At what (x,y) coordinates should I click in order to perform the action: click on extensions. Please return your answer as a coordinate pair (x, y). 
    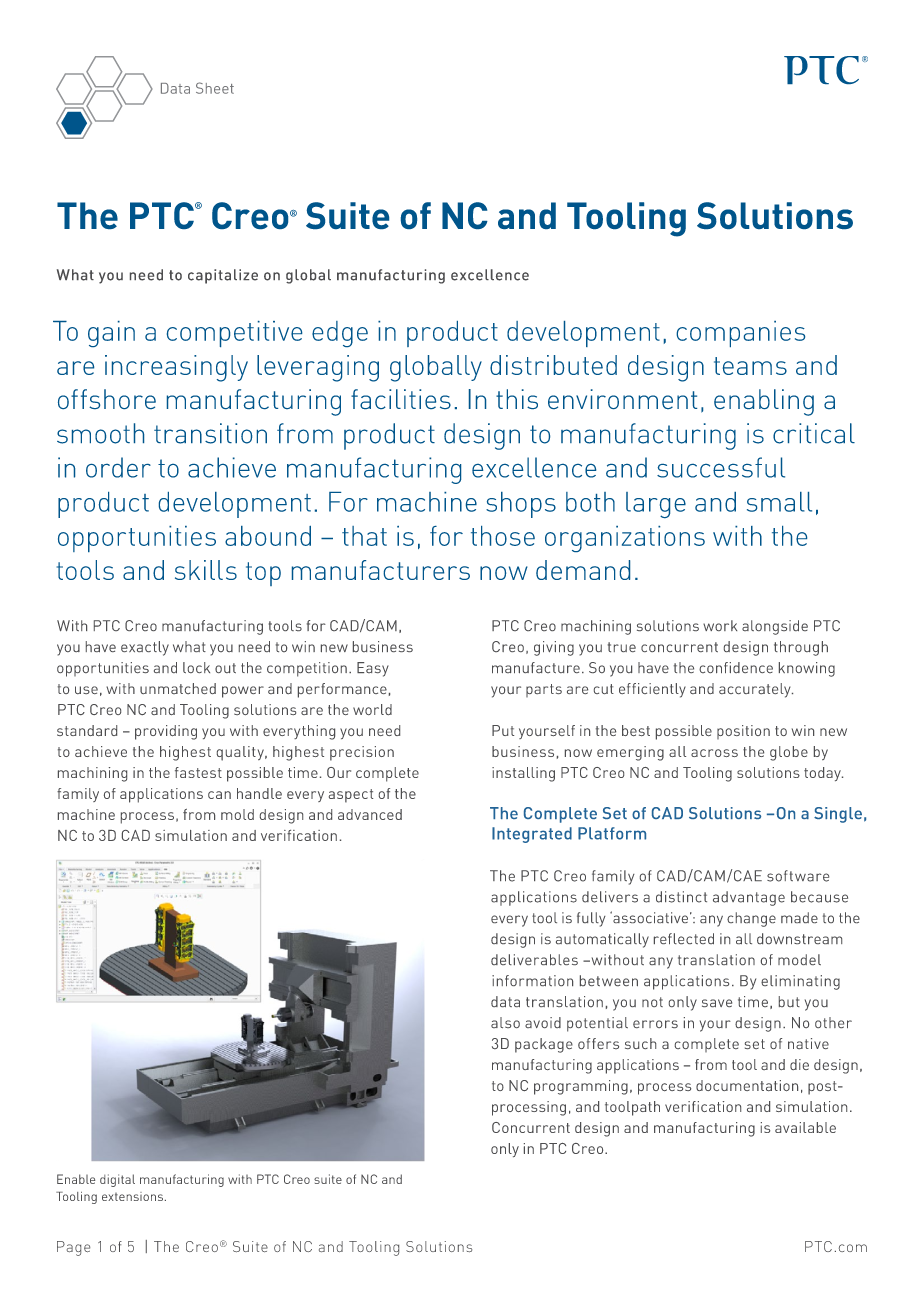
    Looking at the image, I should click on (132, 1196).
